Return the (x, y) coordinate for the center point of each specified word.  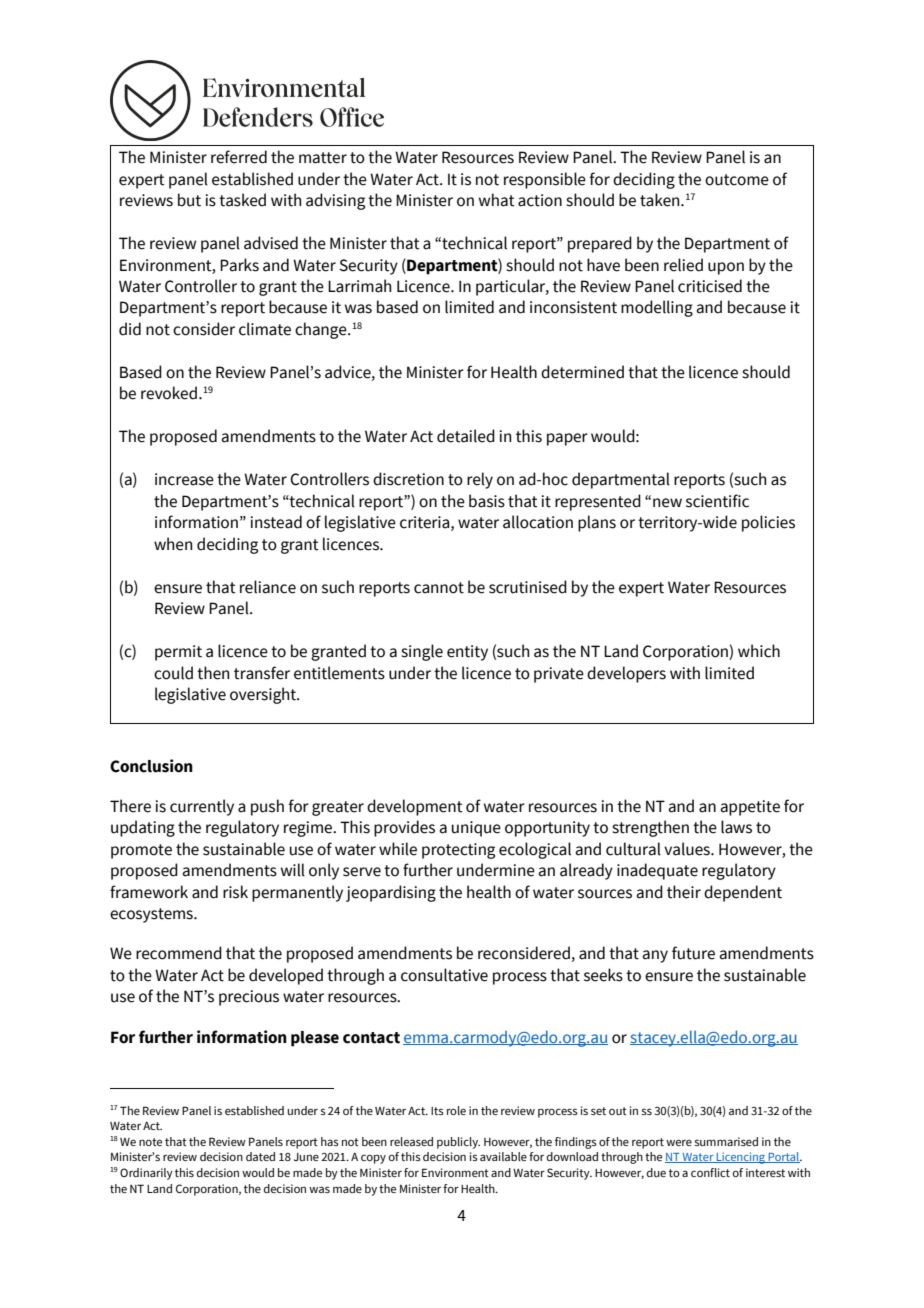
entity (467, 653)
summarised (726, 1141)
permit (178, 653)
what (497, 200)
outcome (737, 180)
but (189, 200)
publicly (458, 1143)
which (759, 651)
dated (260, 1156)
